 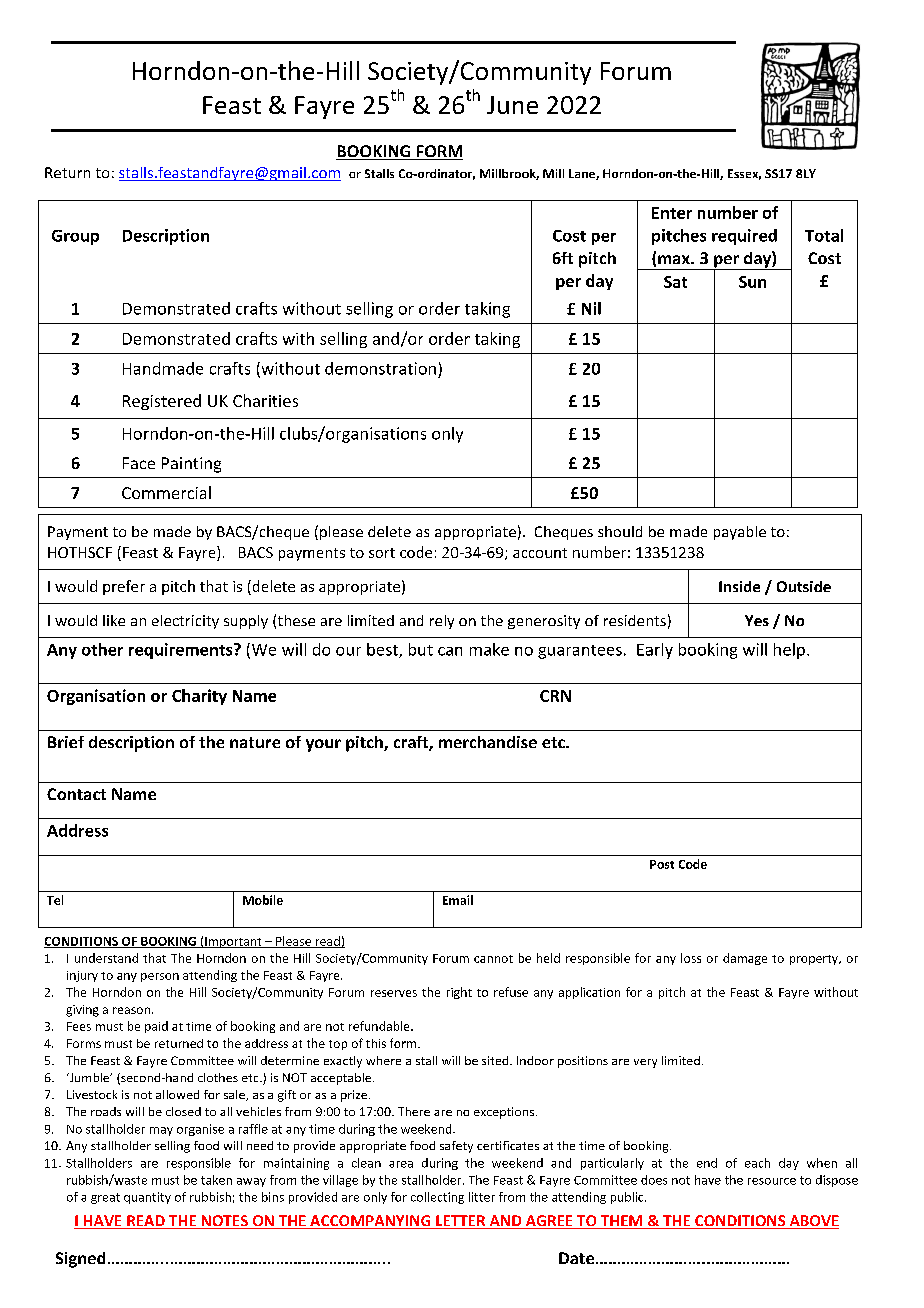 I want to click on quantity, so click(x=147, y=1198).
